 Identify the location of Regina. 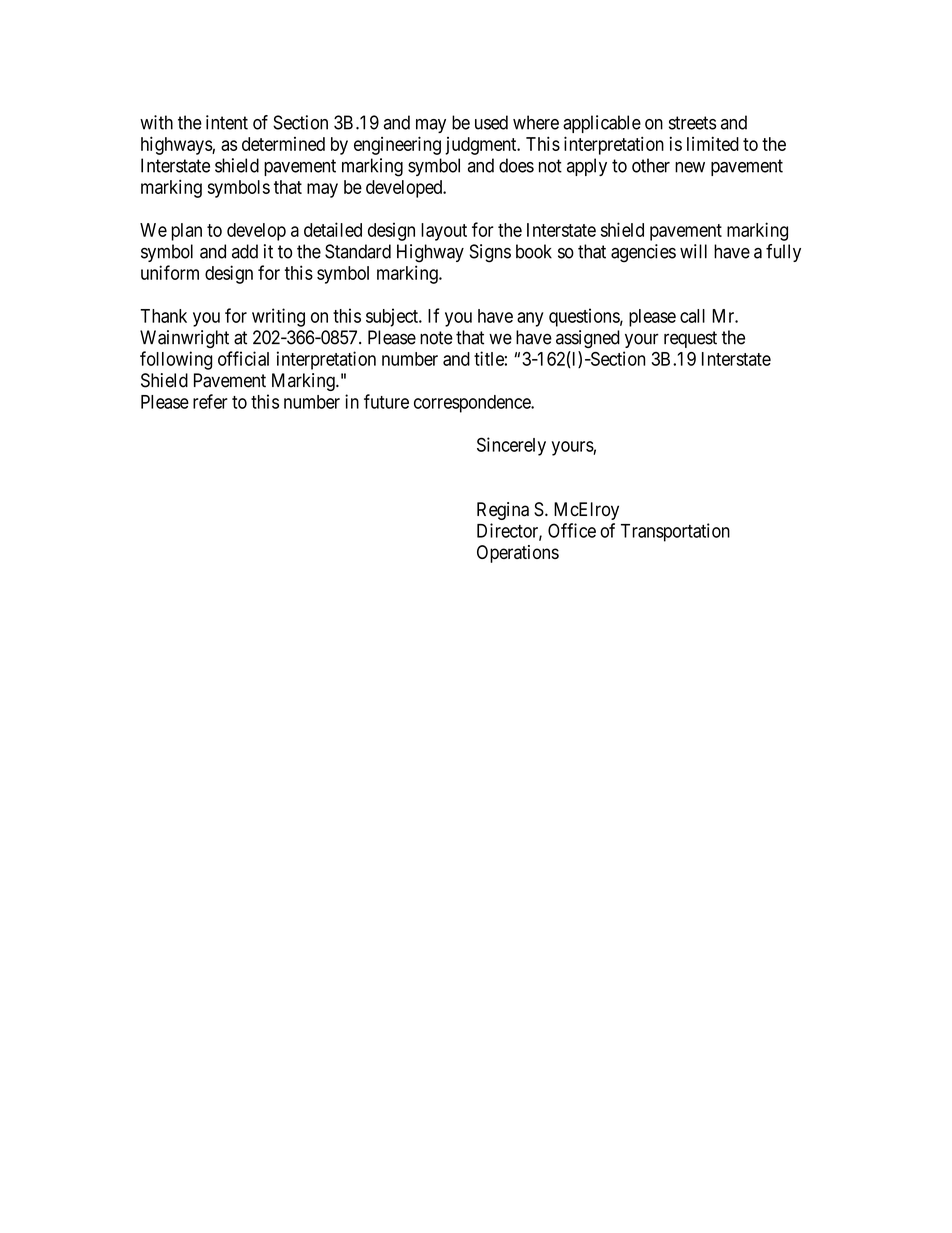
(503, 511).
